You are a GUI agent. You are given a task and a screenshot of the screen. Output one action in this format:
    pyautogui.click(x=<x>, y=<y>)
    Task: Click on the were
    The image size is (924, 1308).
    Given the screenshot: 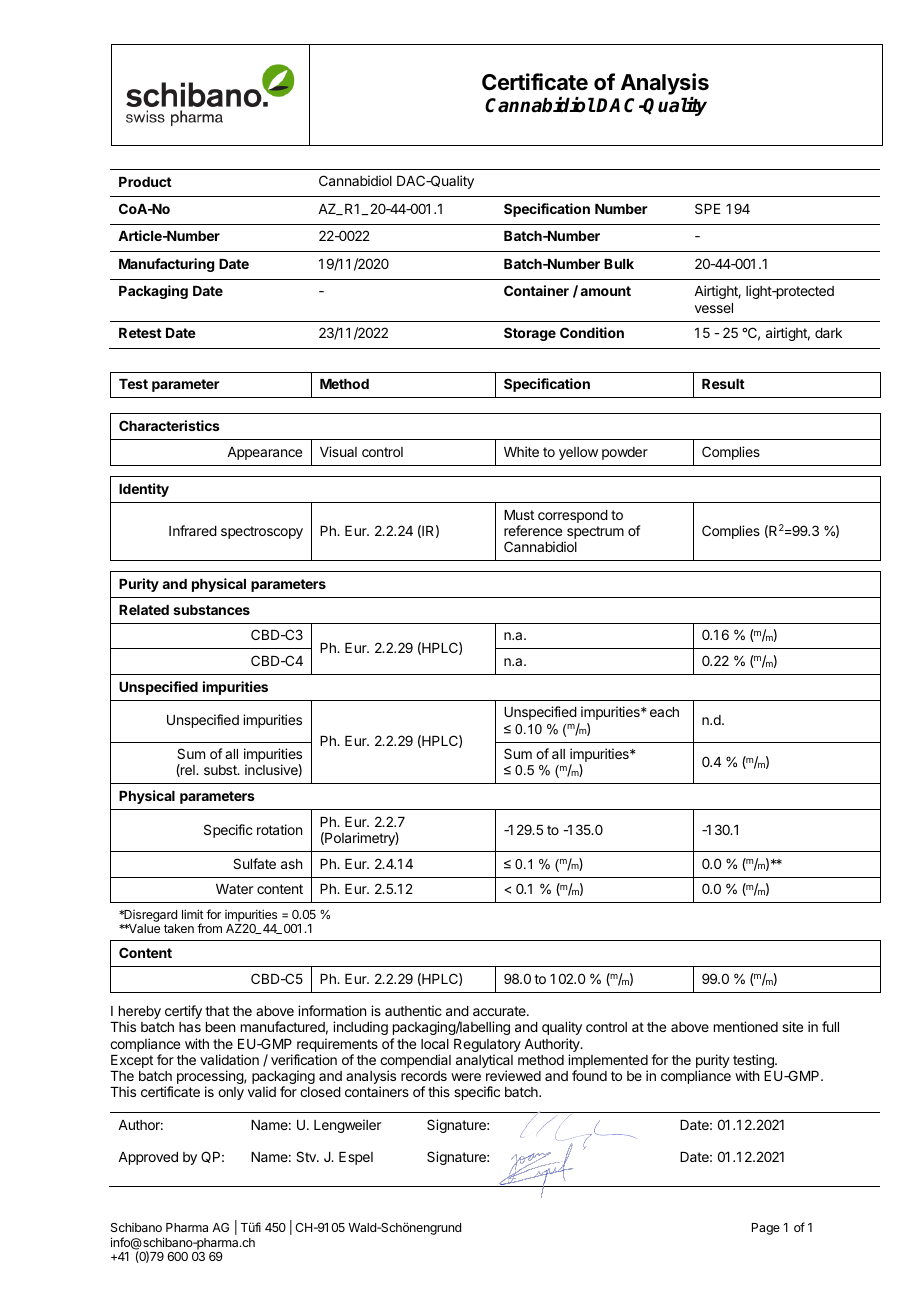 What is the action you would take?
    pyautogui.click(x=466, y=1077)
